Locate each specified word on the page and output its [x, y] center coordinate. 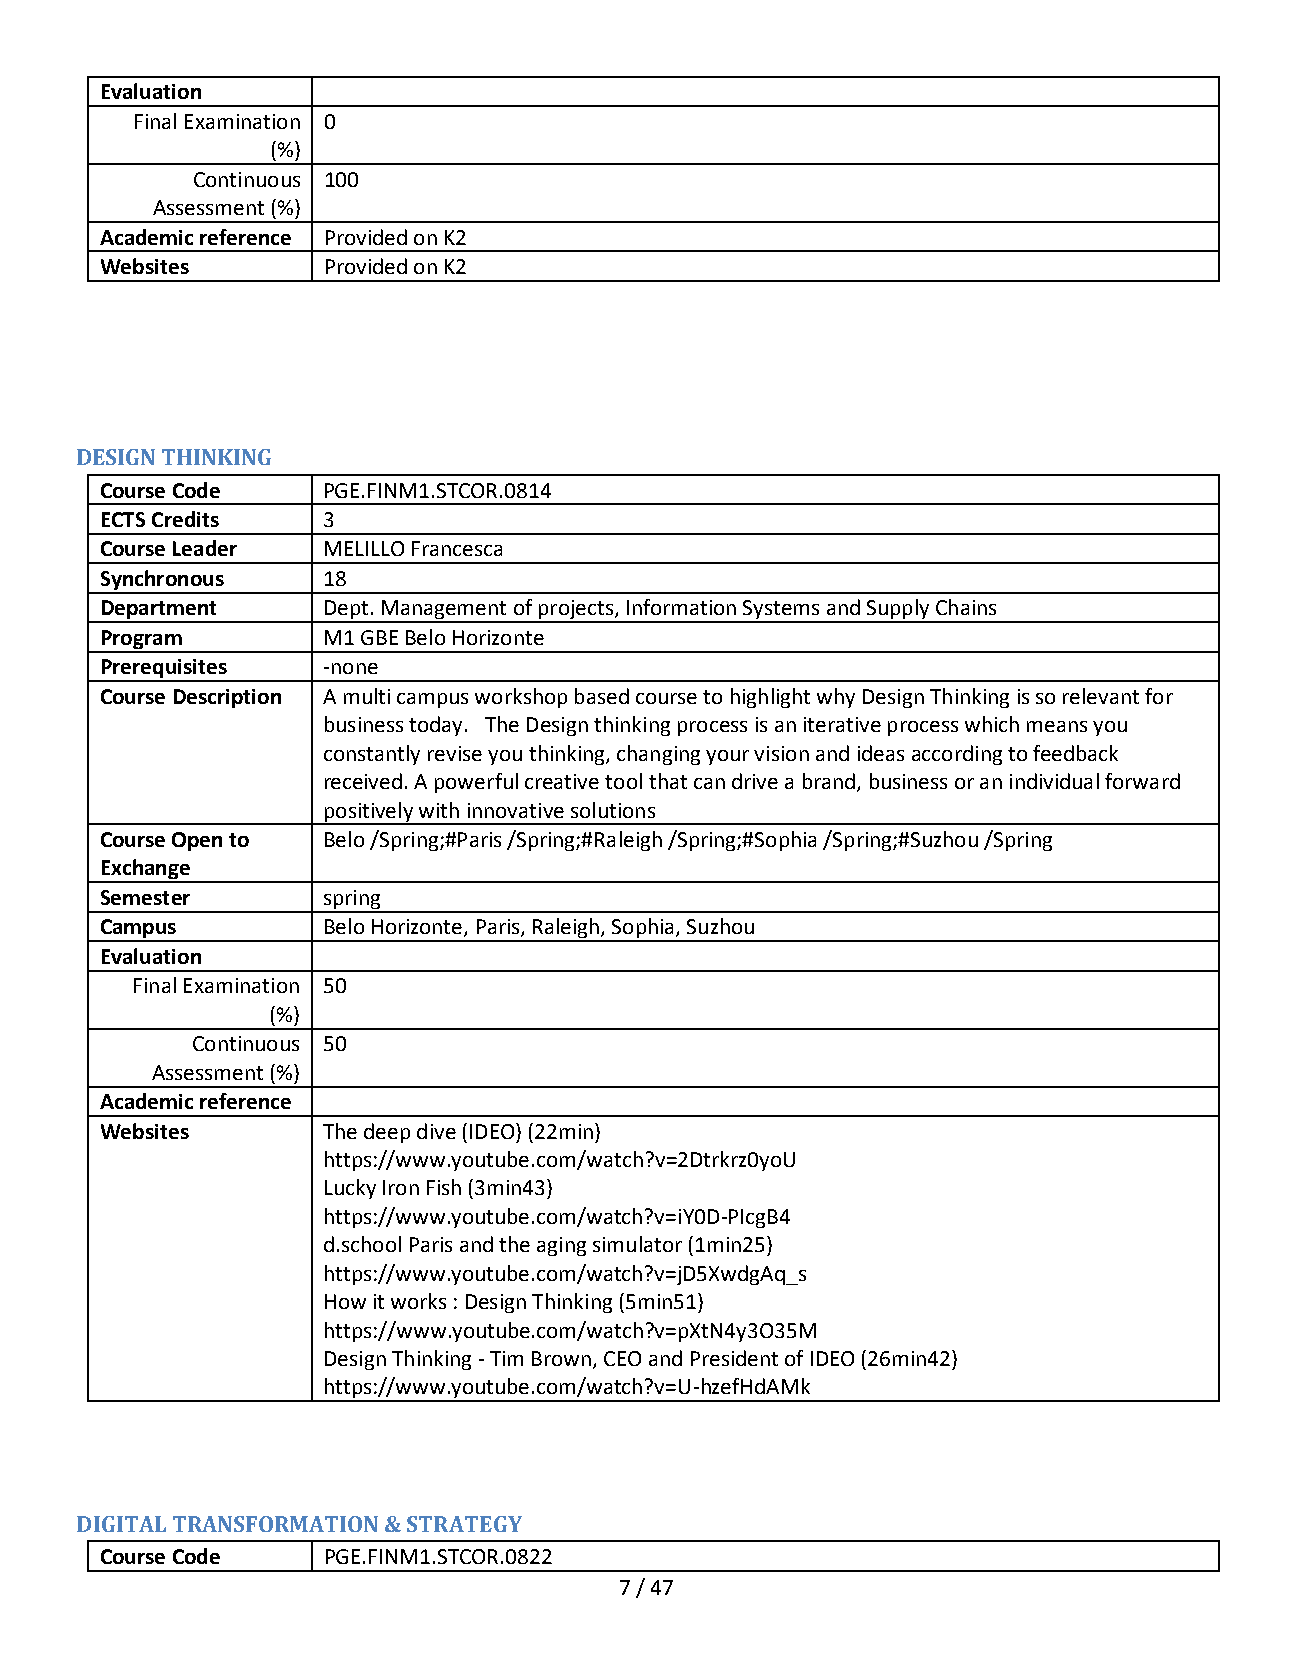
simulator [637, 1244]
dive [436, 1131]
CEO [622, 1358]
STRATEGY [464, 1524]
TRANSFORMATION [275, 1524]
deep [387, 1133]
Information [681, 607]
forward [1142, 781]
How [345, 1301]
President [734, 1358]
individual [1054, 781]
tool [623, 781]
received [363, 781]
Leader [205, 548]
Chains [966, 607]
